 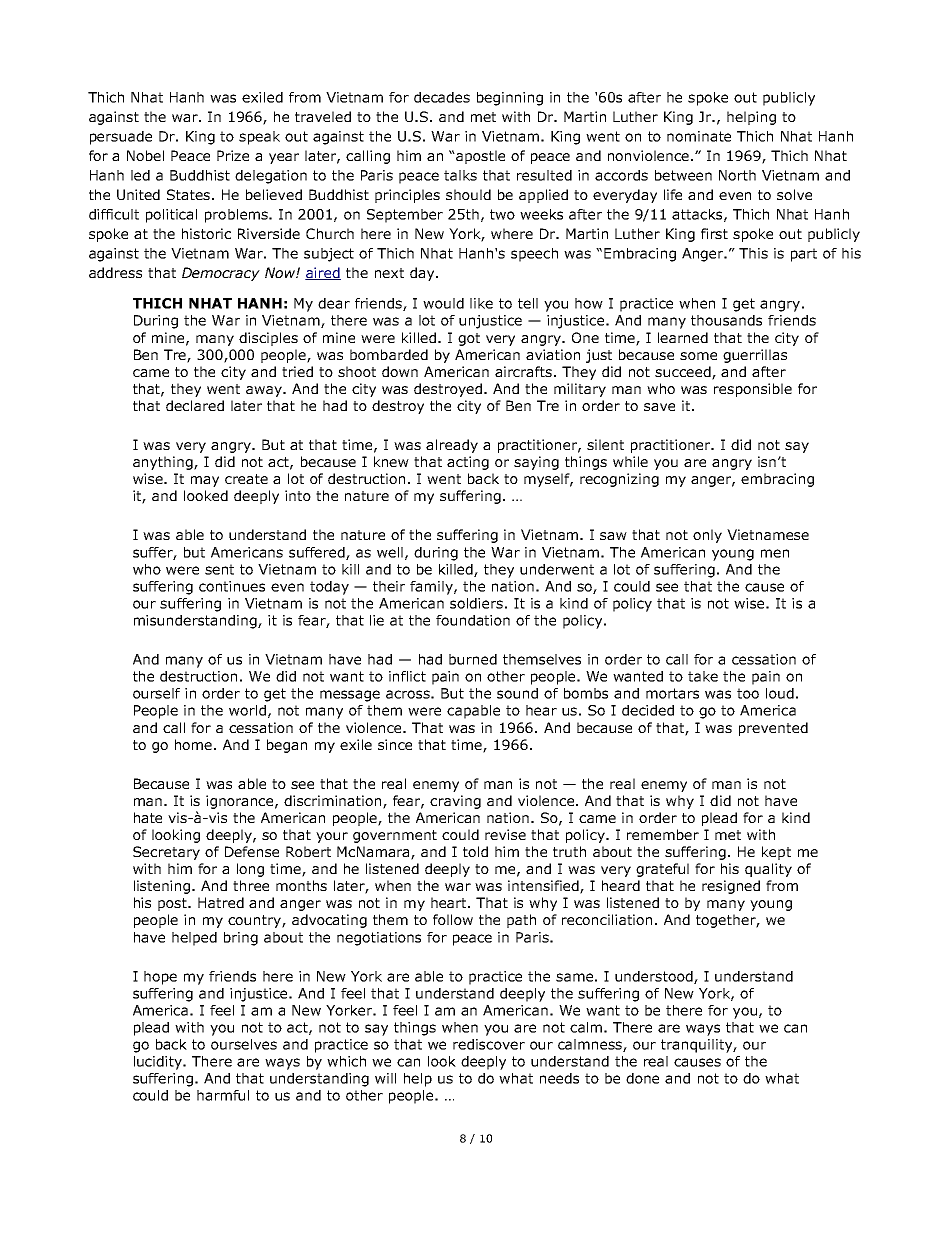 I want to click on nominate, so click(x=699, y=136).
